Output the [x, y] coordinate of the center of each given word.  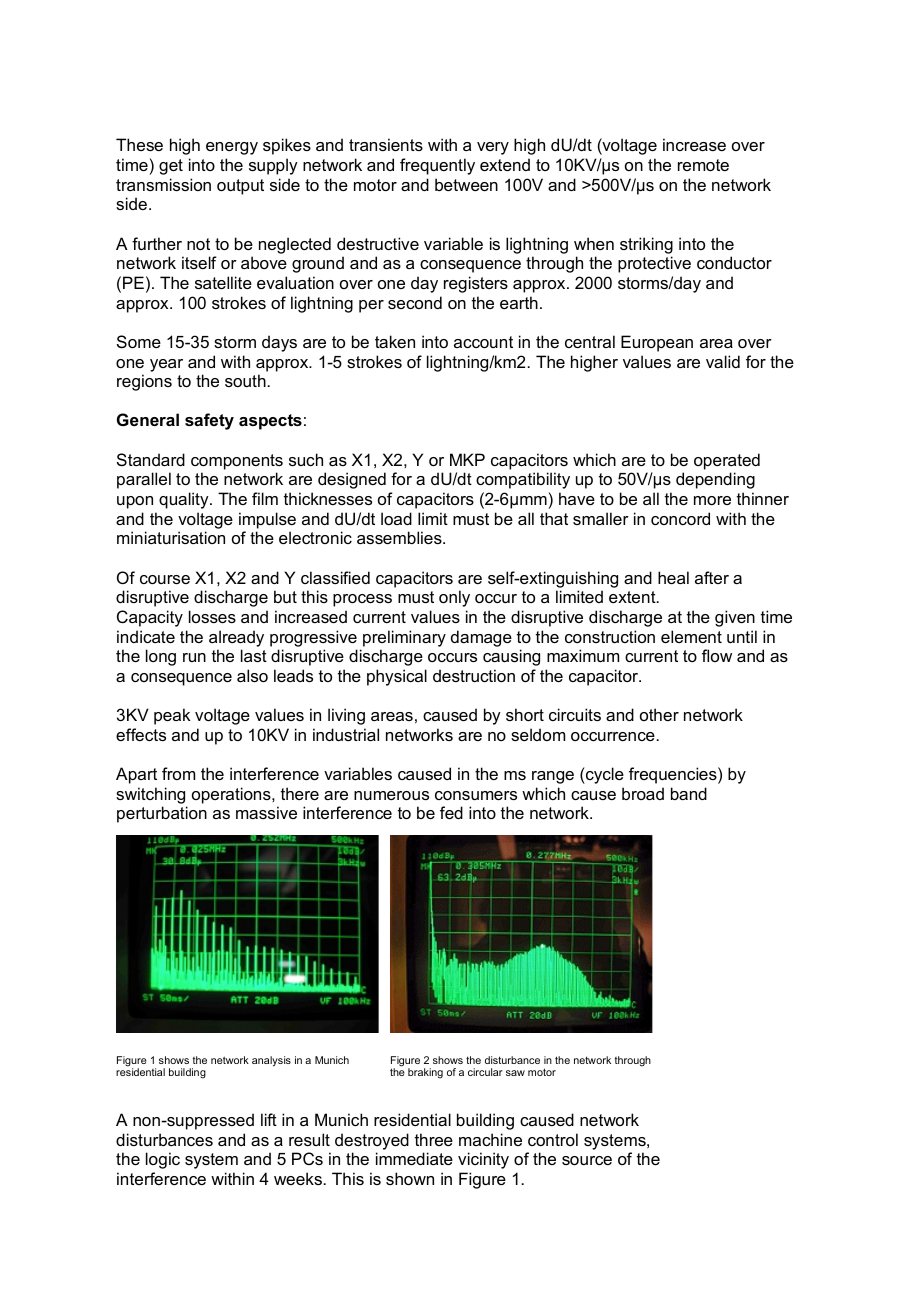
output [240, 187]
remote [703, 165]
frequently [437, 166]
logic [163, 1160]
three [434, 1139]
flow [717, 655]
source [587, 1160]
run [194, 657]
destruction [474, 675]
